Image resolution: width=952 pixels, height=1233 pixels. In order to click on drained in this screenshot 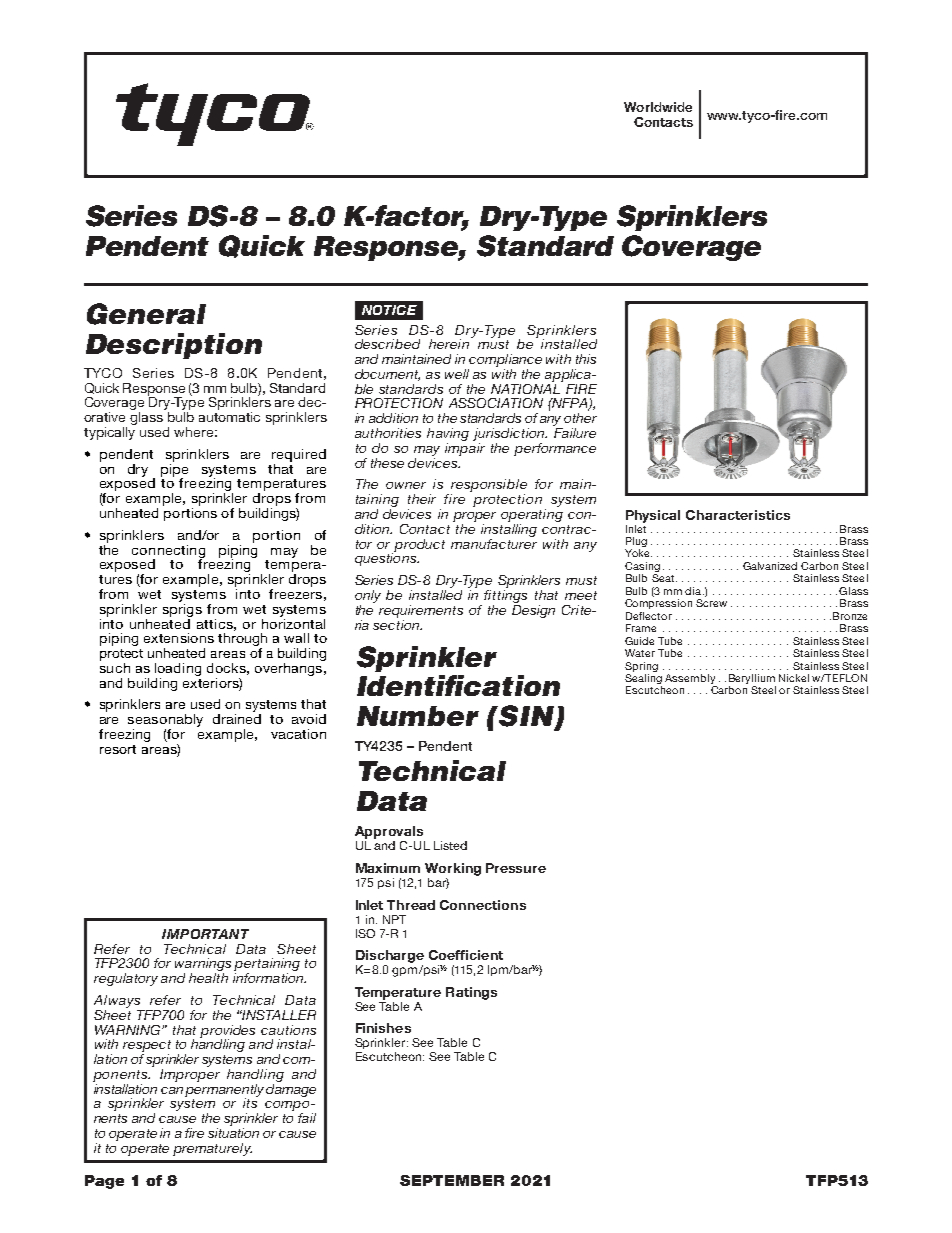, I will do `click(237, 719)`.
